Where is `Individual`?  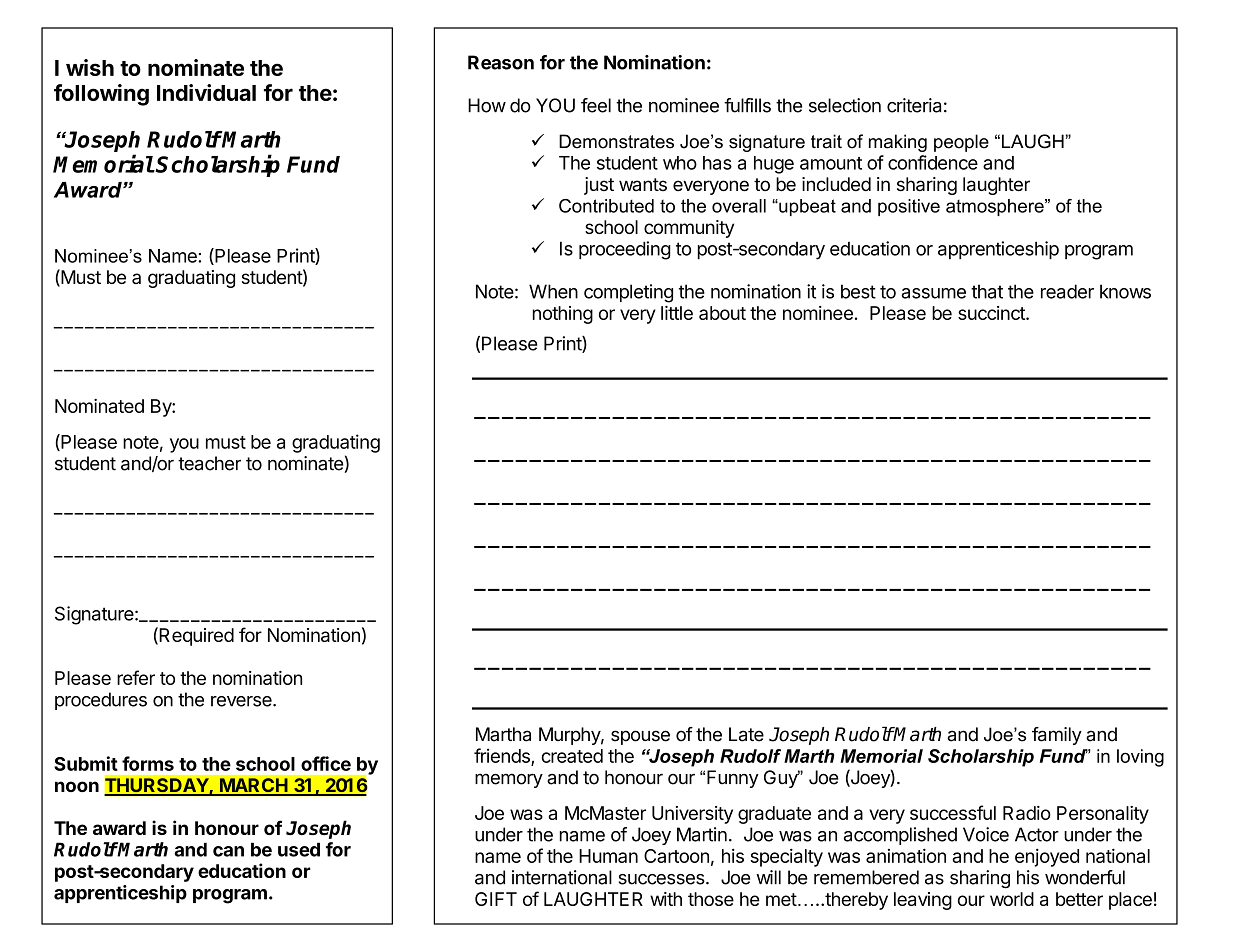
Individual is located at coordinates (206, 92).
